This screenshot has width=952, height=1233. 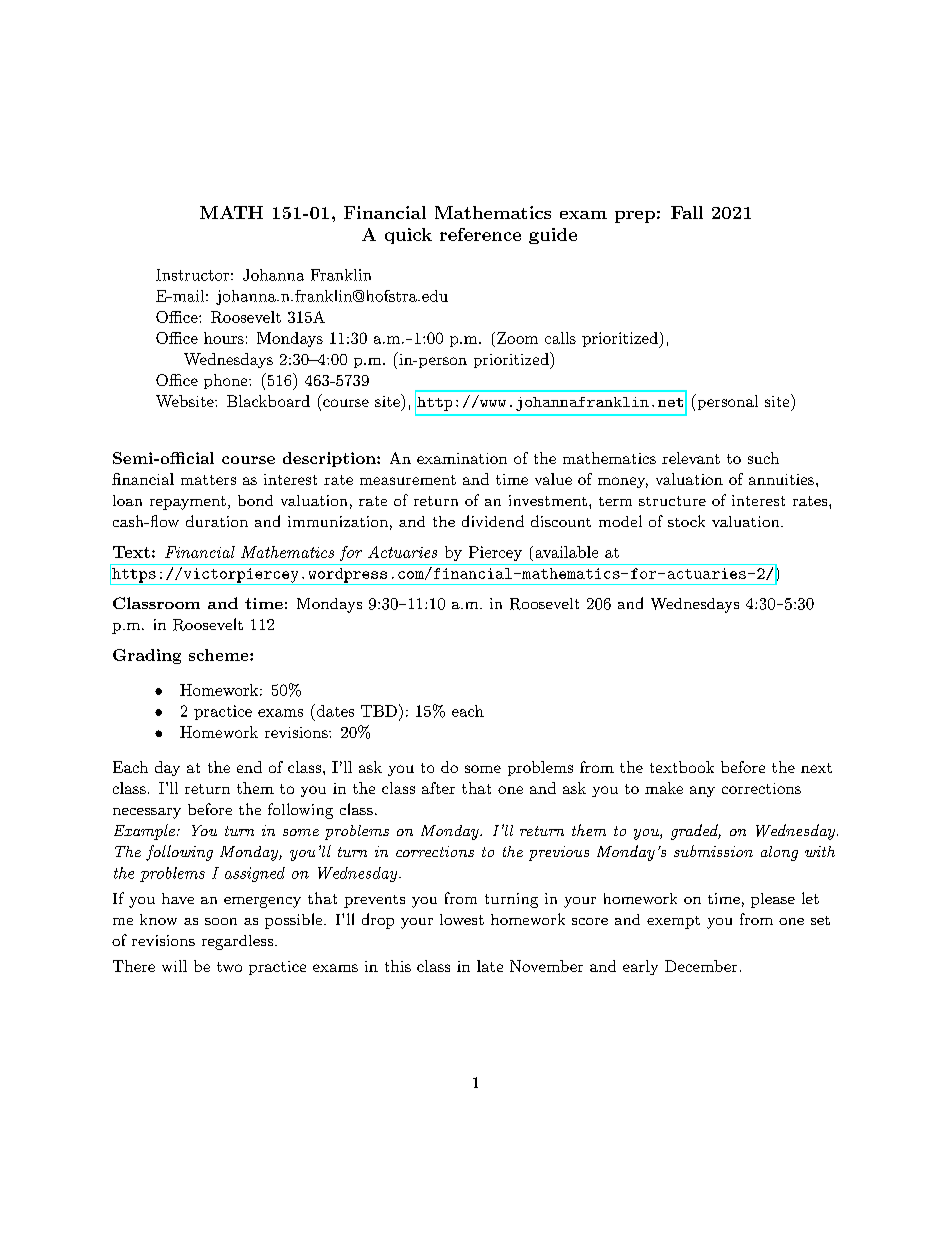 I want to click on regardless, so click(x=237, y=942).
